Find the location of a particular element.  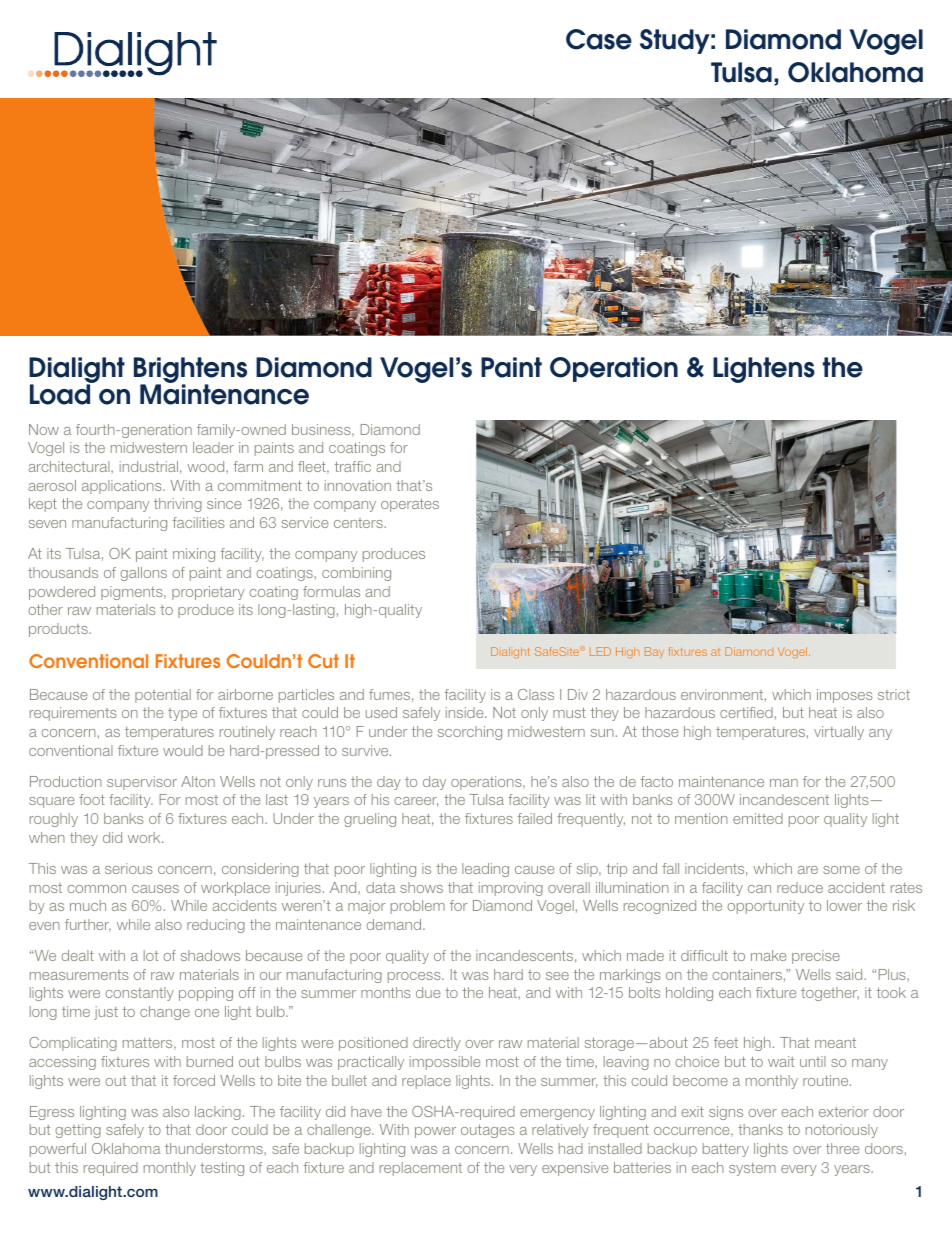

traffic is located at coordinates (353, 466).
